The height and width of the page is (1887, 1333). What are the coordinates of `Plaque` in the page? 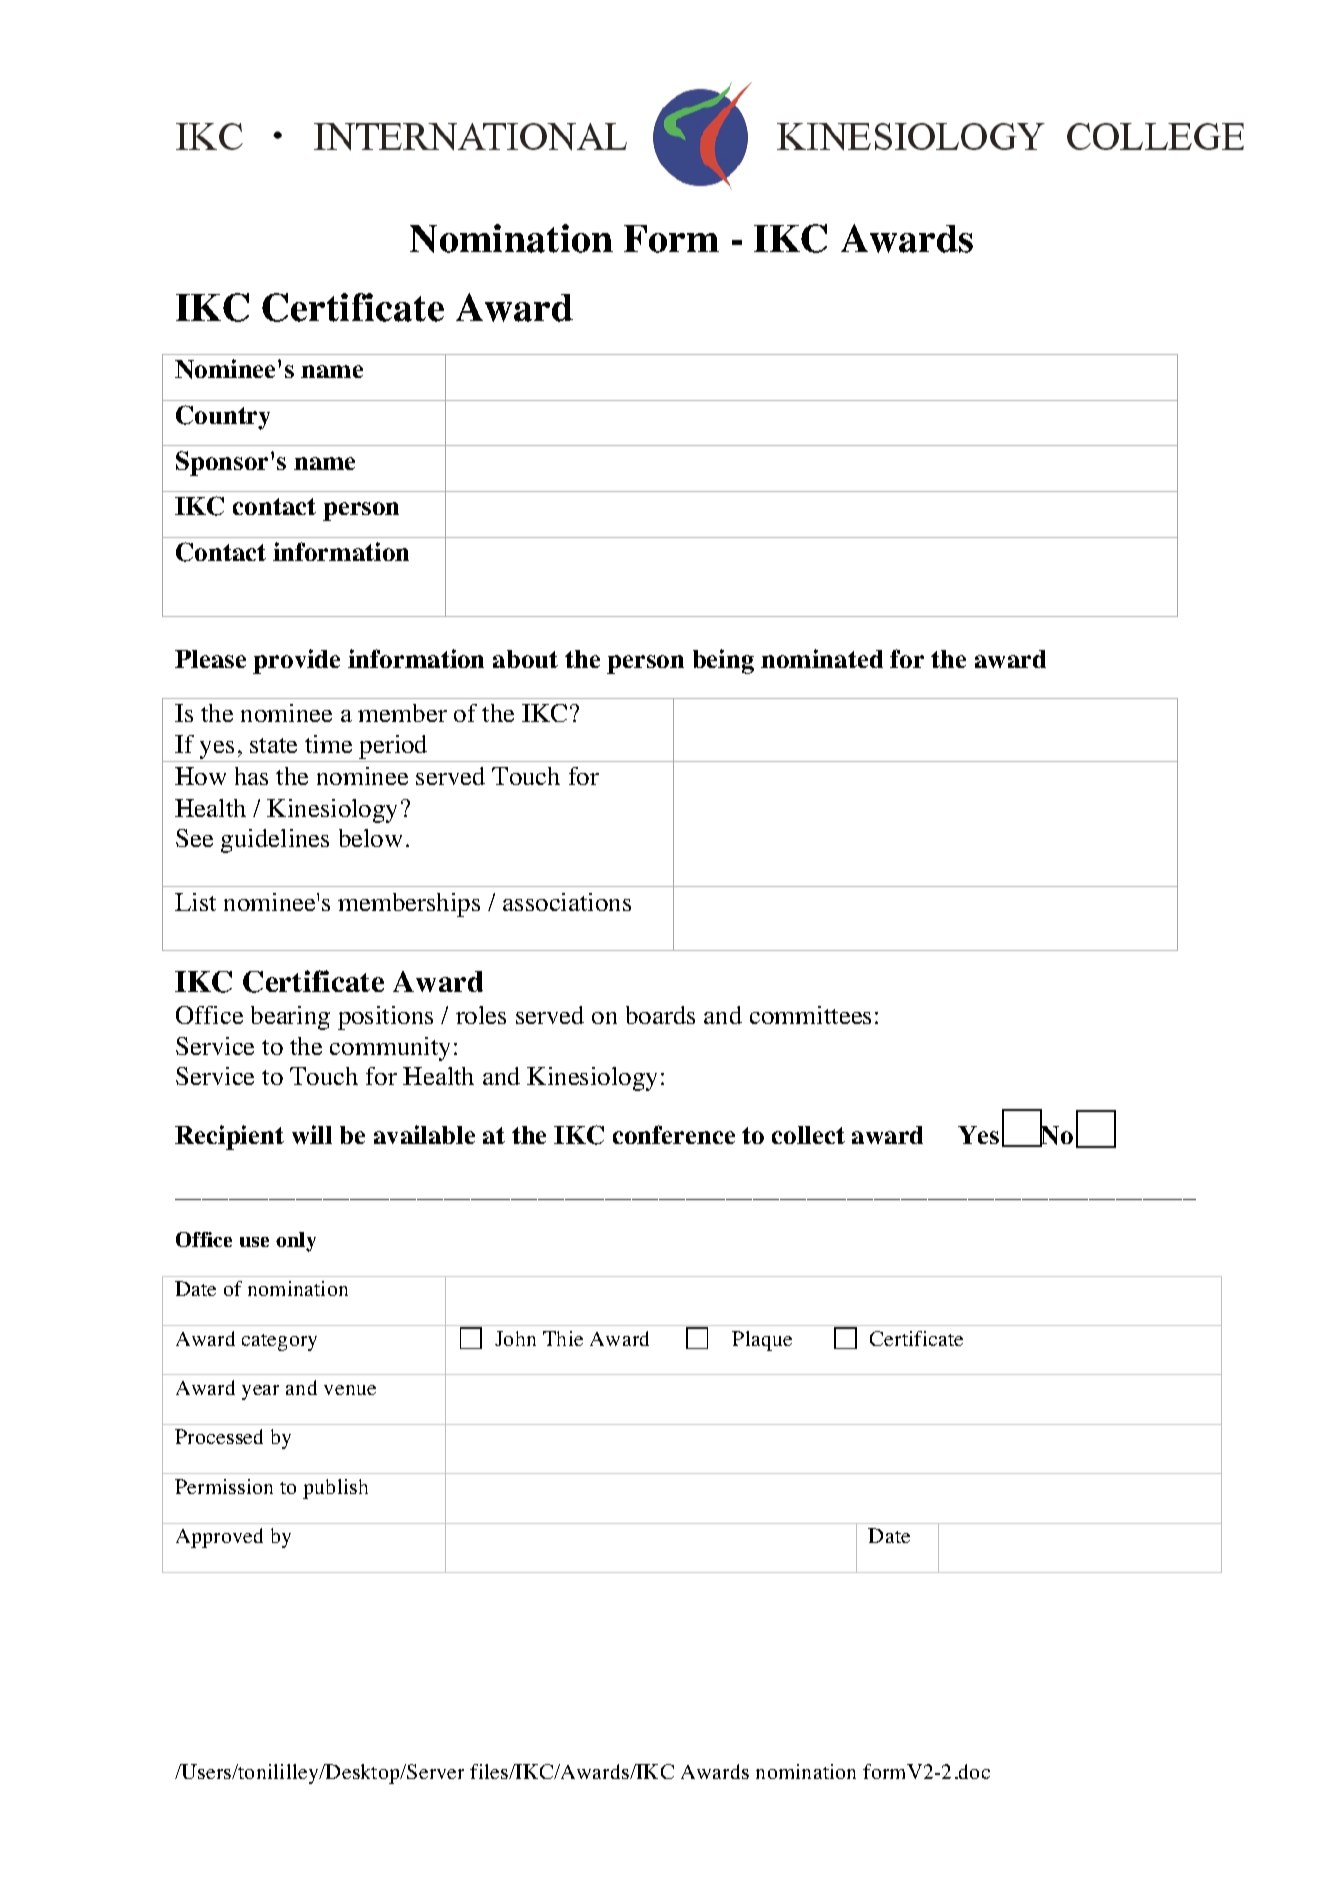 It's located at (762, 1341).
